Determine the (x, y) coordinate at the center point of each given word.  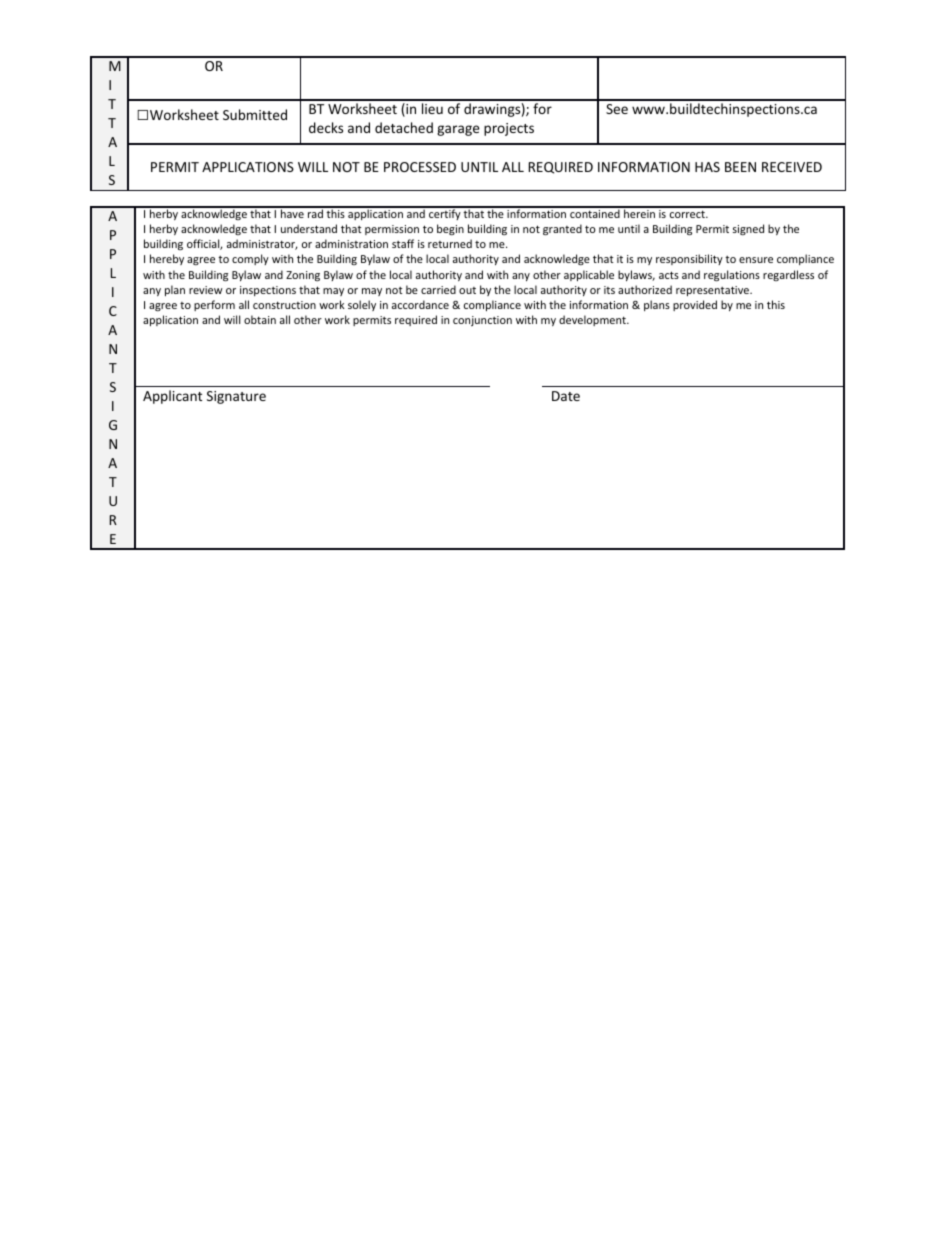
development (593, 320)
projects (509, 129)
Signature (236, 397)
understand (309, 228)
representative (713, 291)
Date (566, 396)
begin (450, 229)
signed (748, 229)
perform (214, 305)
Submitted (255, 114)
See (617, 109)
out (467, 290)
